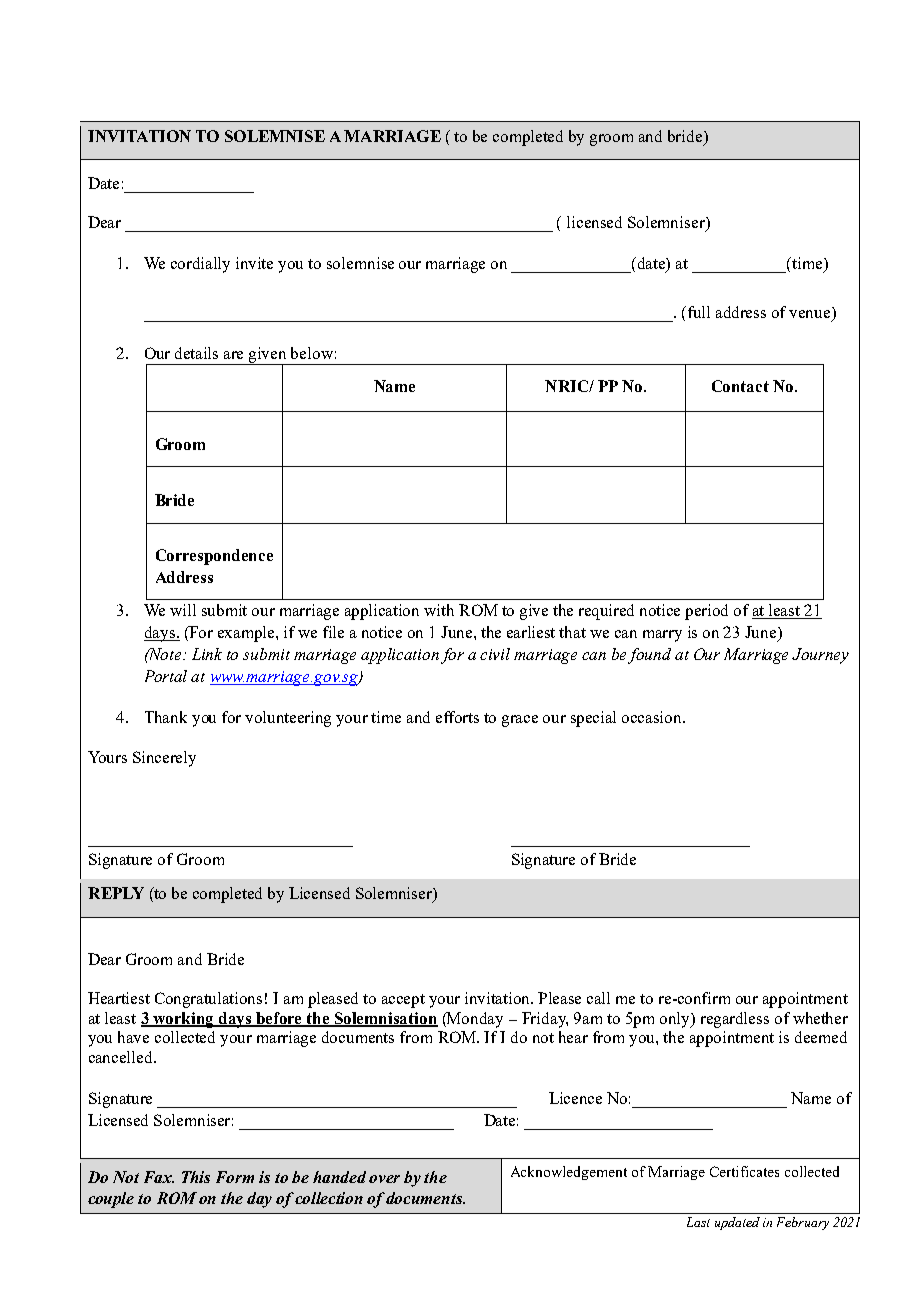 Image resolution: width=924 pixels, height=1308 pixels. What do you see at coordinates (744, 1171) in the document?
I see `Certificates` at bounding box center [744, 1171].
